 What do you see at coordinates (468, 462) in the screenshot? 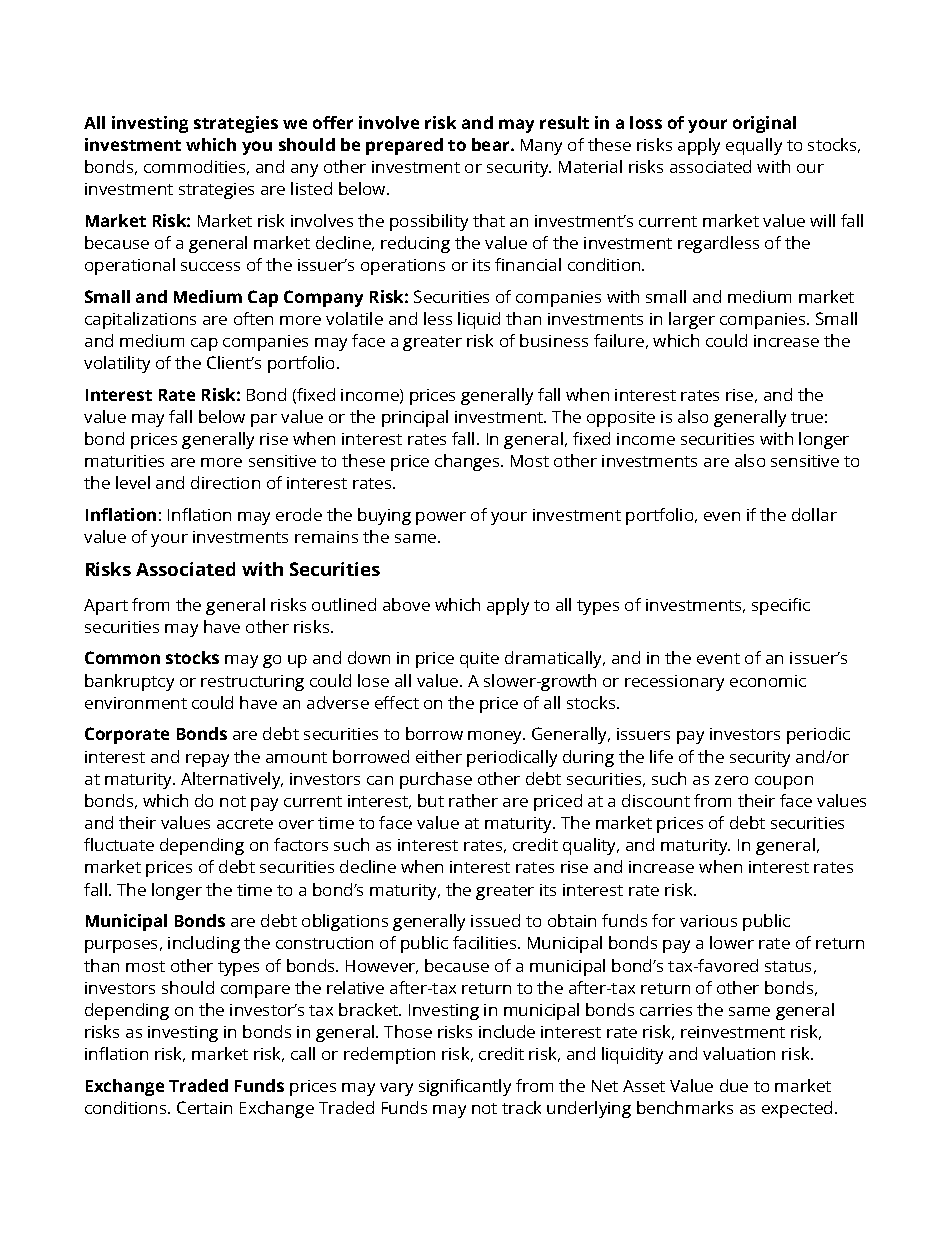
I see `changes` at bounding box center [468, 462].
